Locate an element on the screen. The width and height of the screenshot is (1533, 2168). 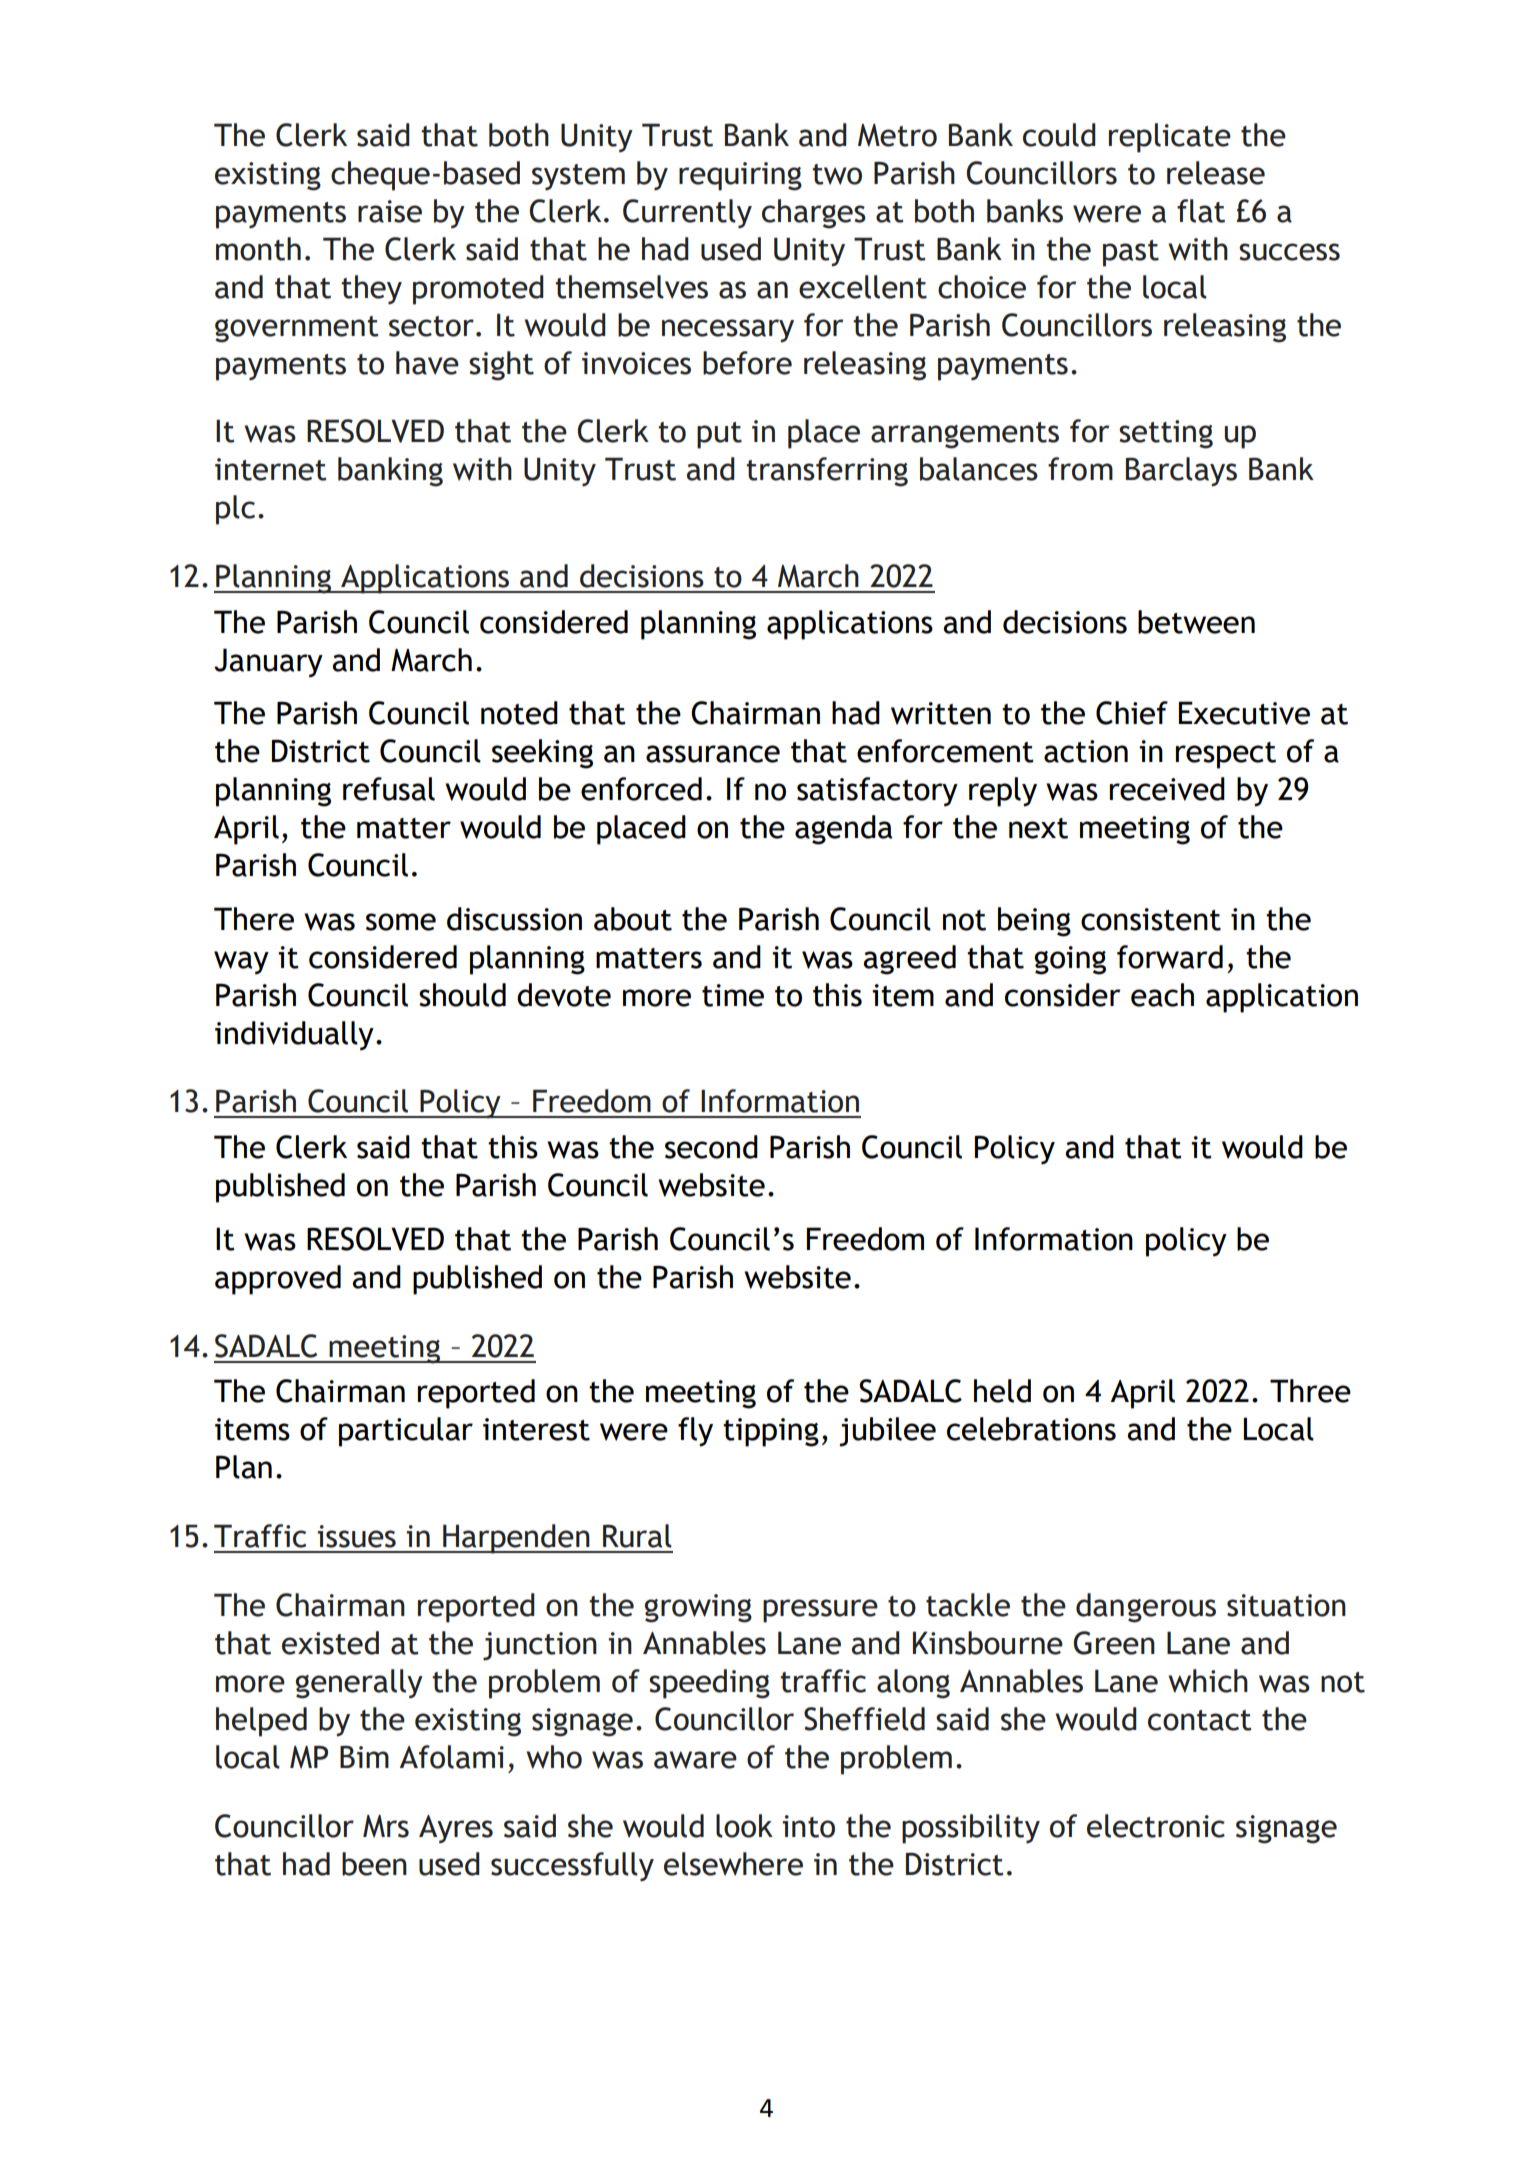
requiring is located at coordinates (740, 176).
